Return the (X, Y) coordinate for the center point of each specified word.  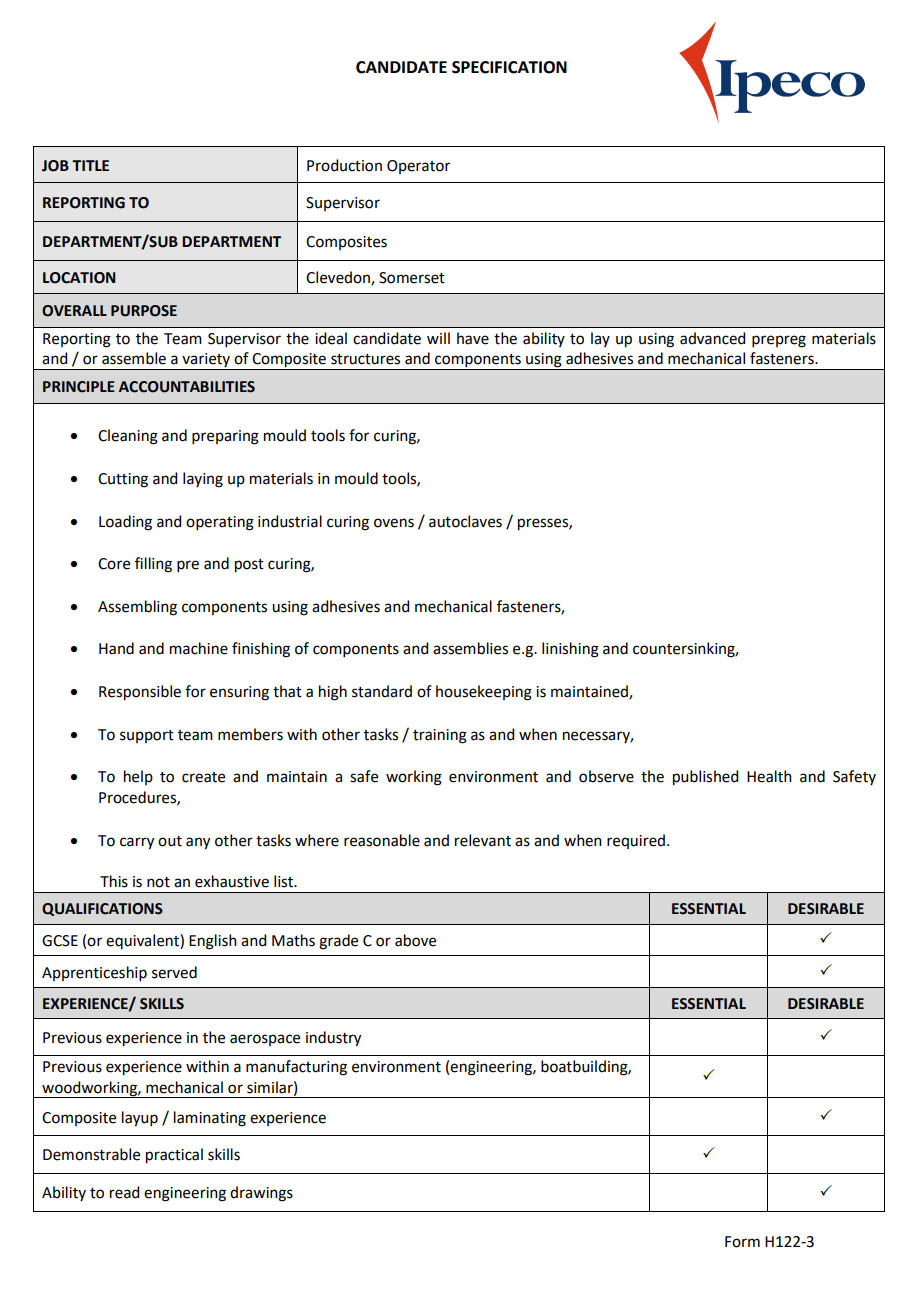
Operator (418, 167)
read (124, 1192)
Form (742, 1242)
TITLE (90, 165)
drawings (261, 1194)
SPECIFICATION (509, 67)
